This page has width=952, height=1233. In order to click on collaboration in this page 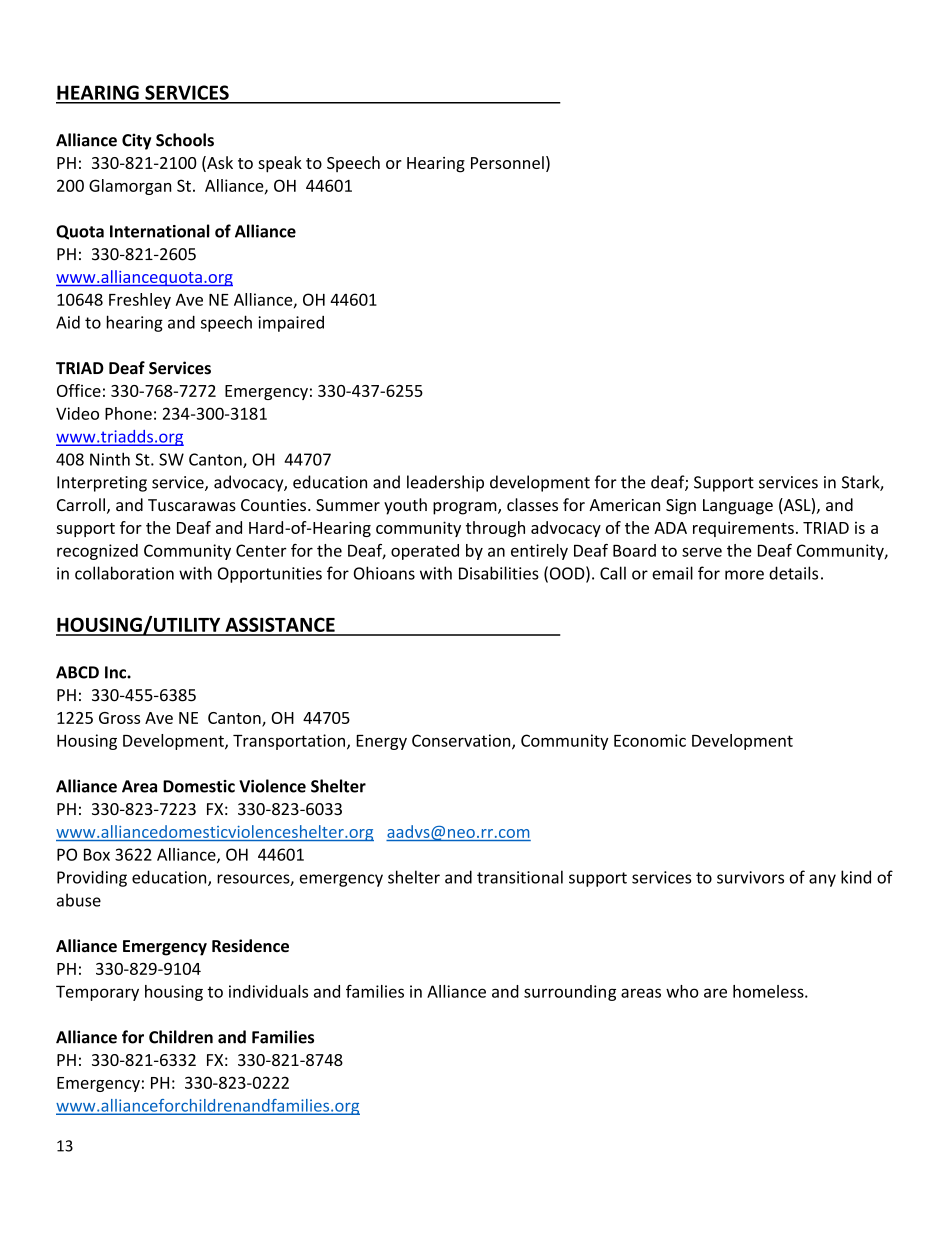, I will do `click(124, 573)`.
